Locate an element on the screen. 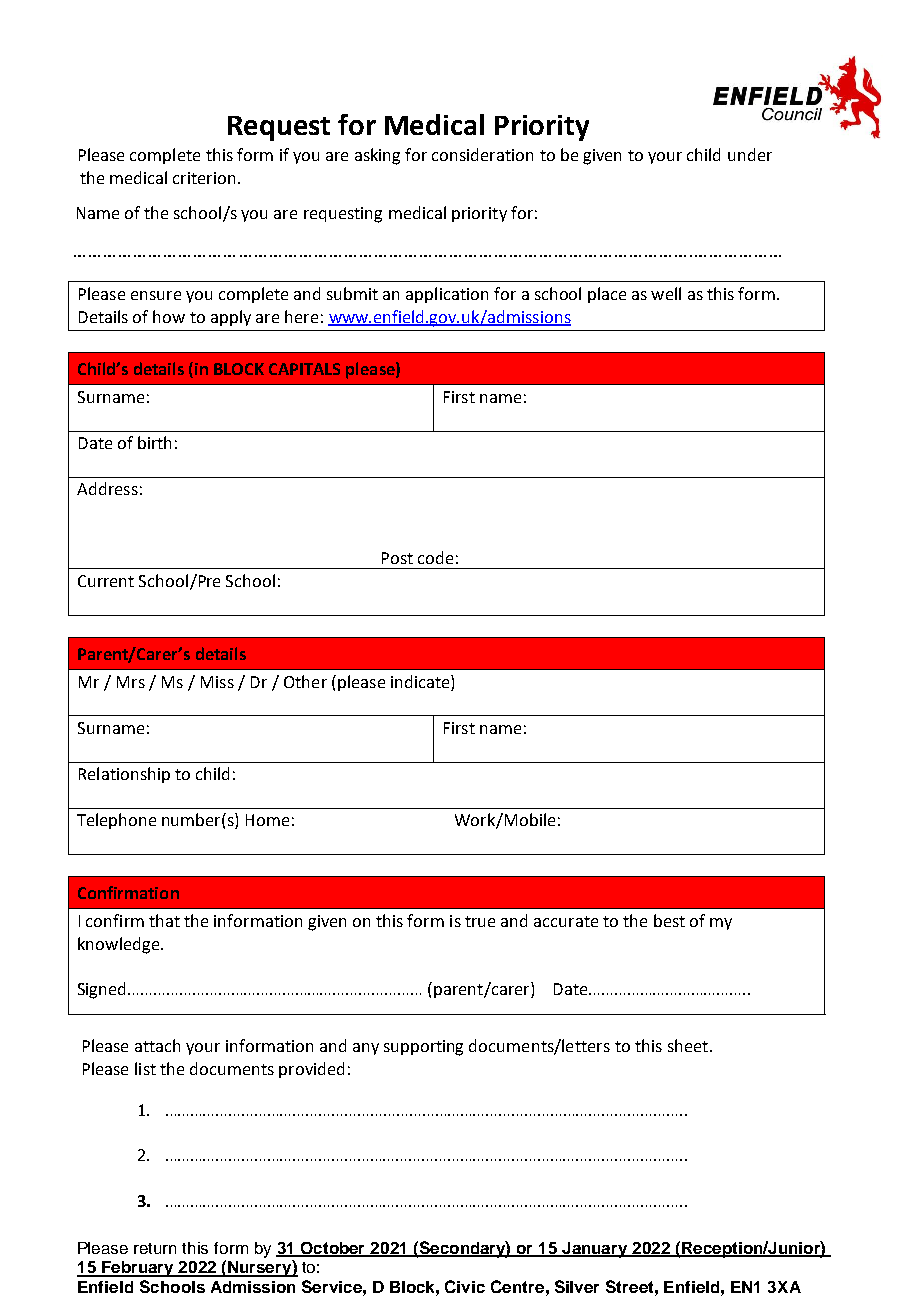 The height and width of the screenshot is (1307, 924). code is located at coordinates (435, 557).
